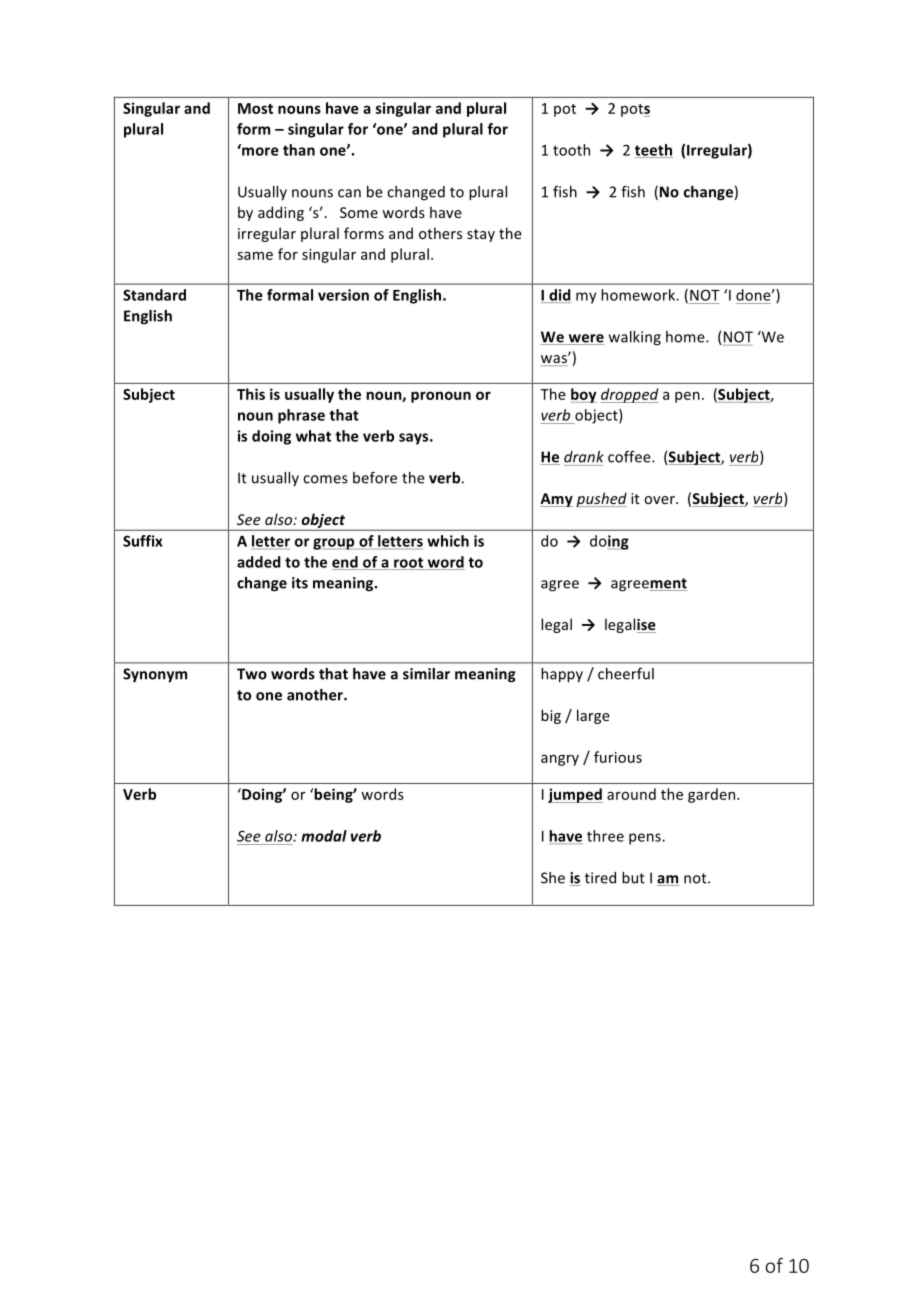 The height and width of the image is (1308, 924). I want to click on modal, so click(324, 836).
